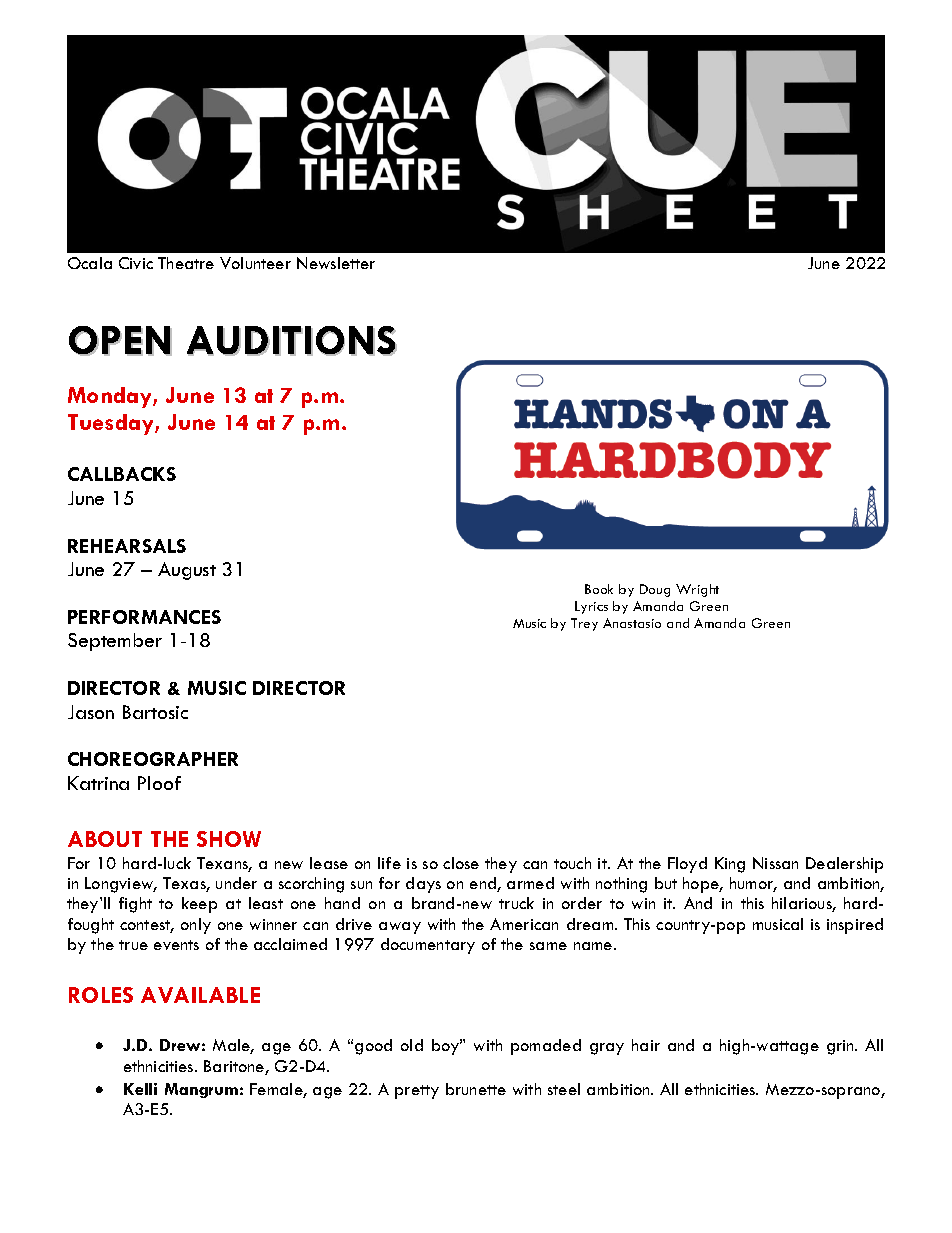  Describe the element at coordinates (186, 263) in the screenshot. I see `Theatre` at that location.
